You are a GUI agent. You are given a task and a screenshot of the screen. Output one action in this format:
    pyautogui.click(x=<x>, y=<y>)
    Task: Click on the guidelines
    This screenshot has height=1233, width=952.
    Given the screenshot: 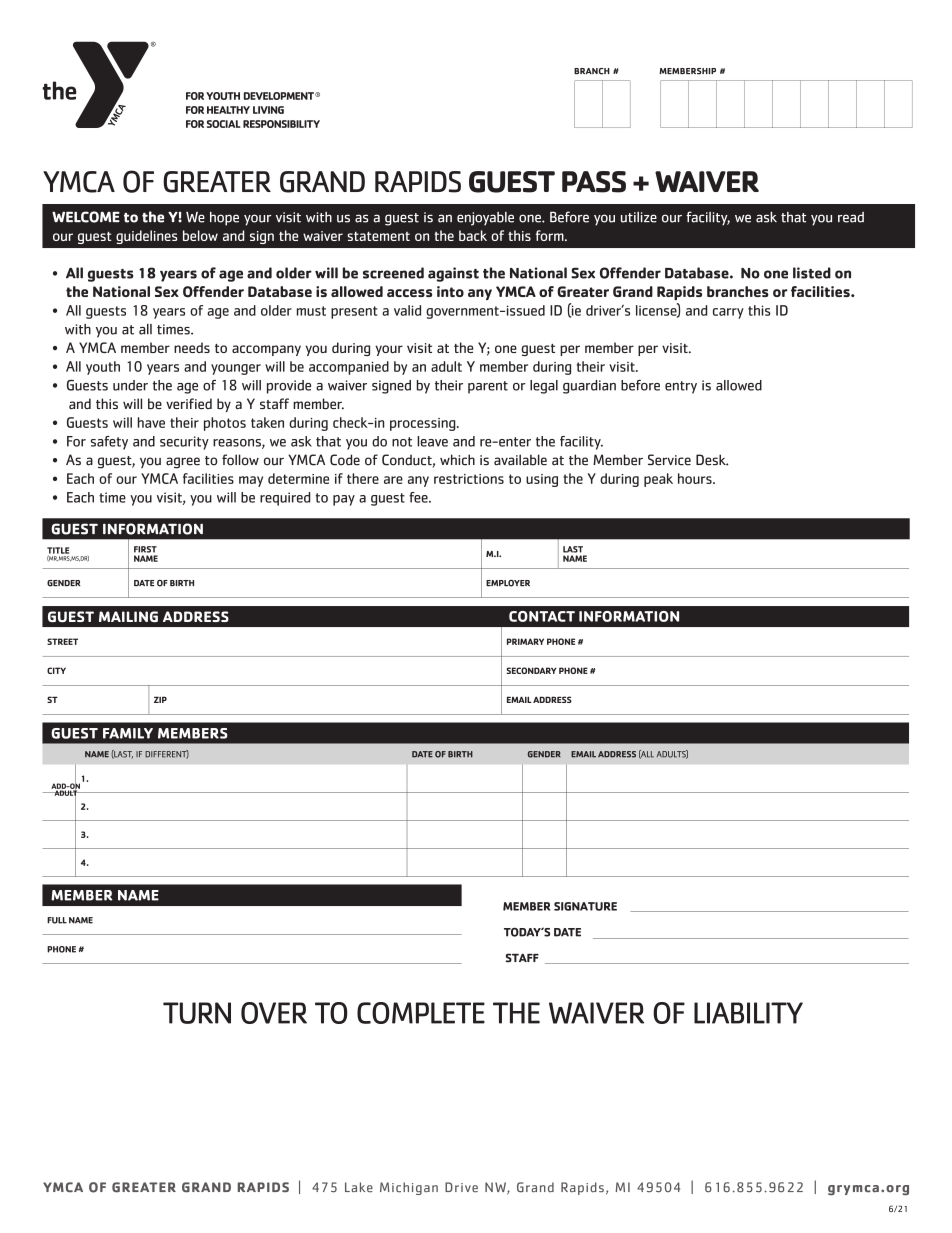 What is the action you would take?
    pyautogui.click(x=146, y=237)
